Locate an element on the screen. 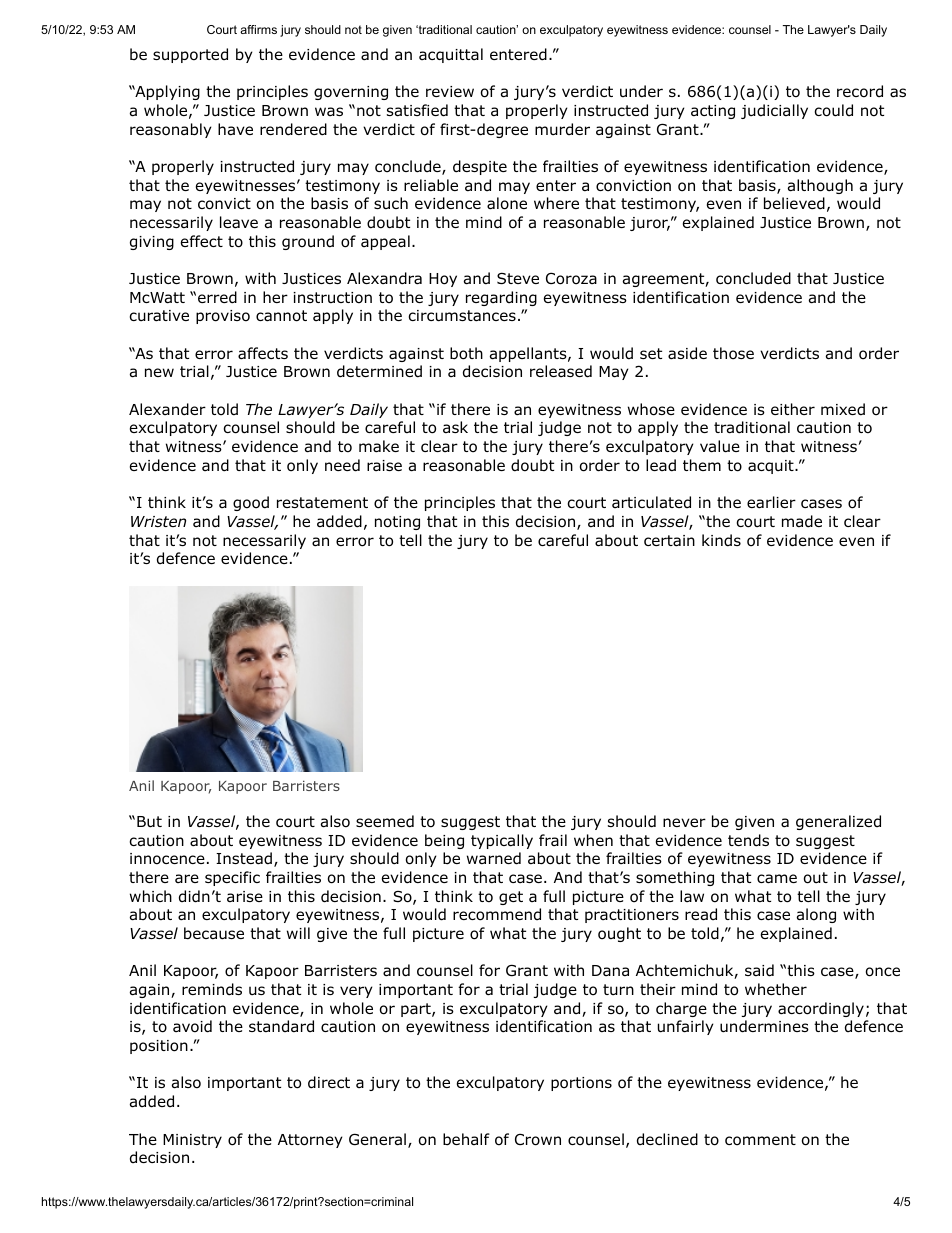 The height and width of the screenshot is (1233, 952). But is located at coordinates (149, 822).
